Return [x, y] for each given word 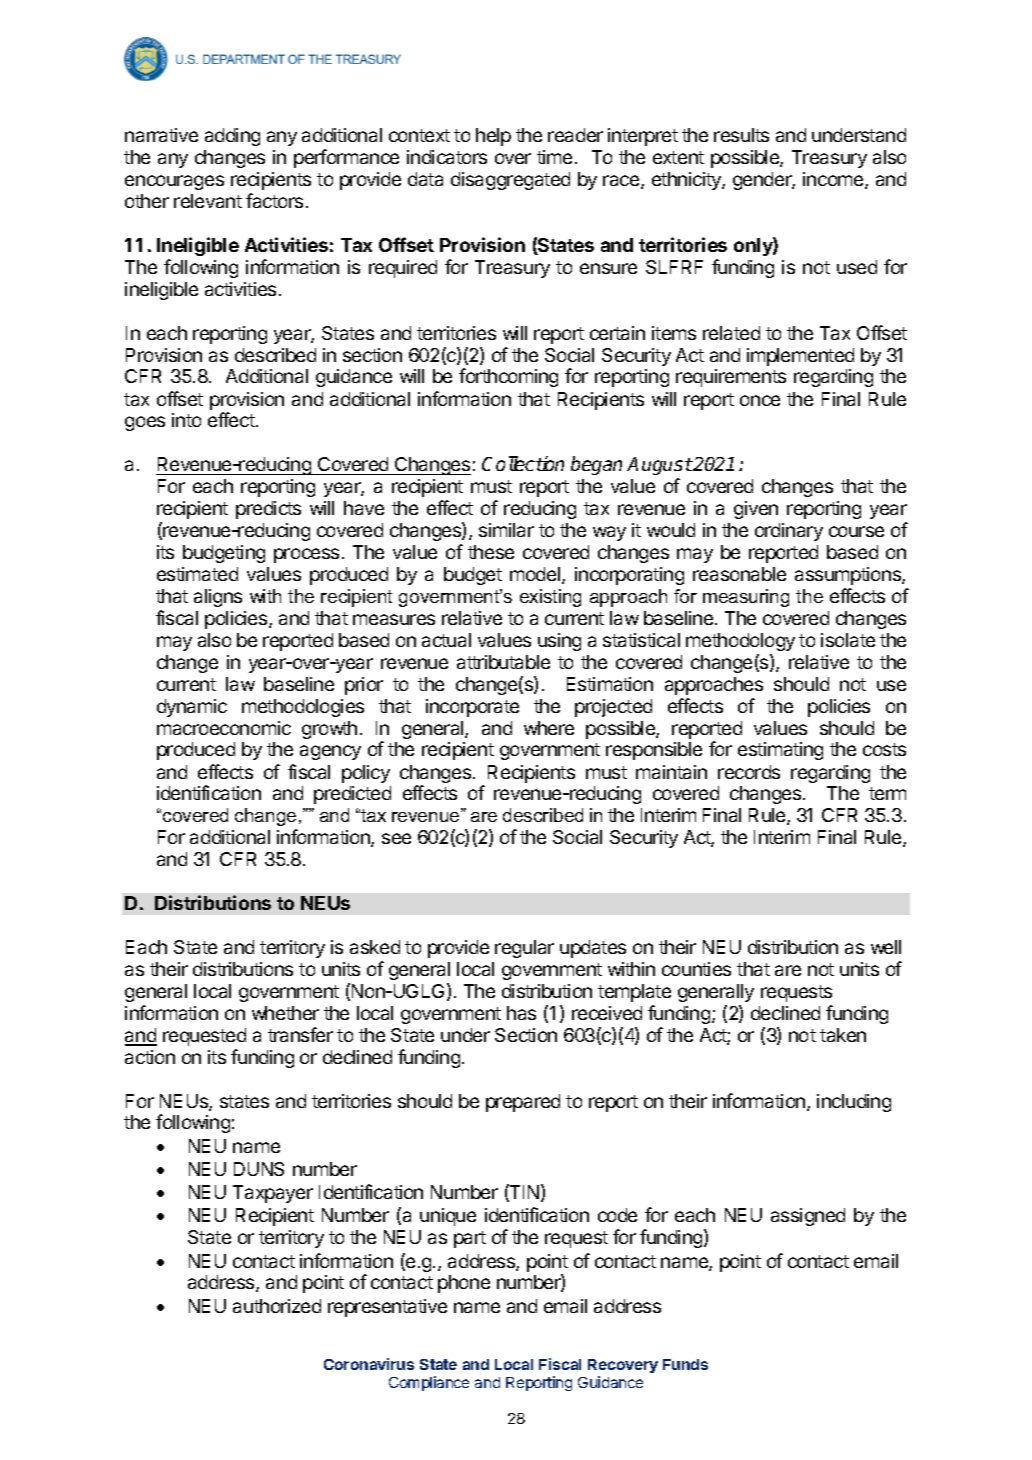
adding [232, 137]
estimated [197, 574]
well [886, 947]
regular [524, 949]
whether [285, 1013]
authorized [277, 1306]
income [834, 180]
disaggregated [510, 181]
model [536, 575]
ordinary [789, 532]
